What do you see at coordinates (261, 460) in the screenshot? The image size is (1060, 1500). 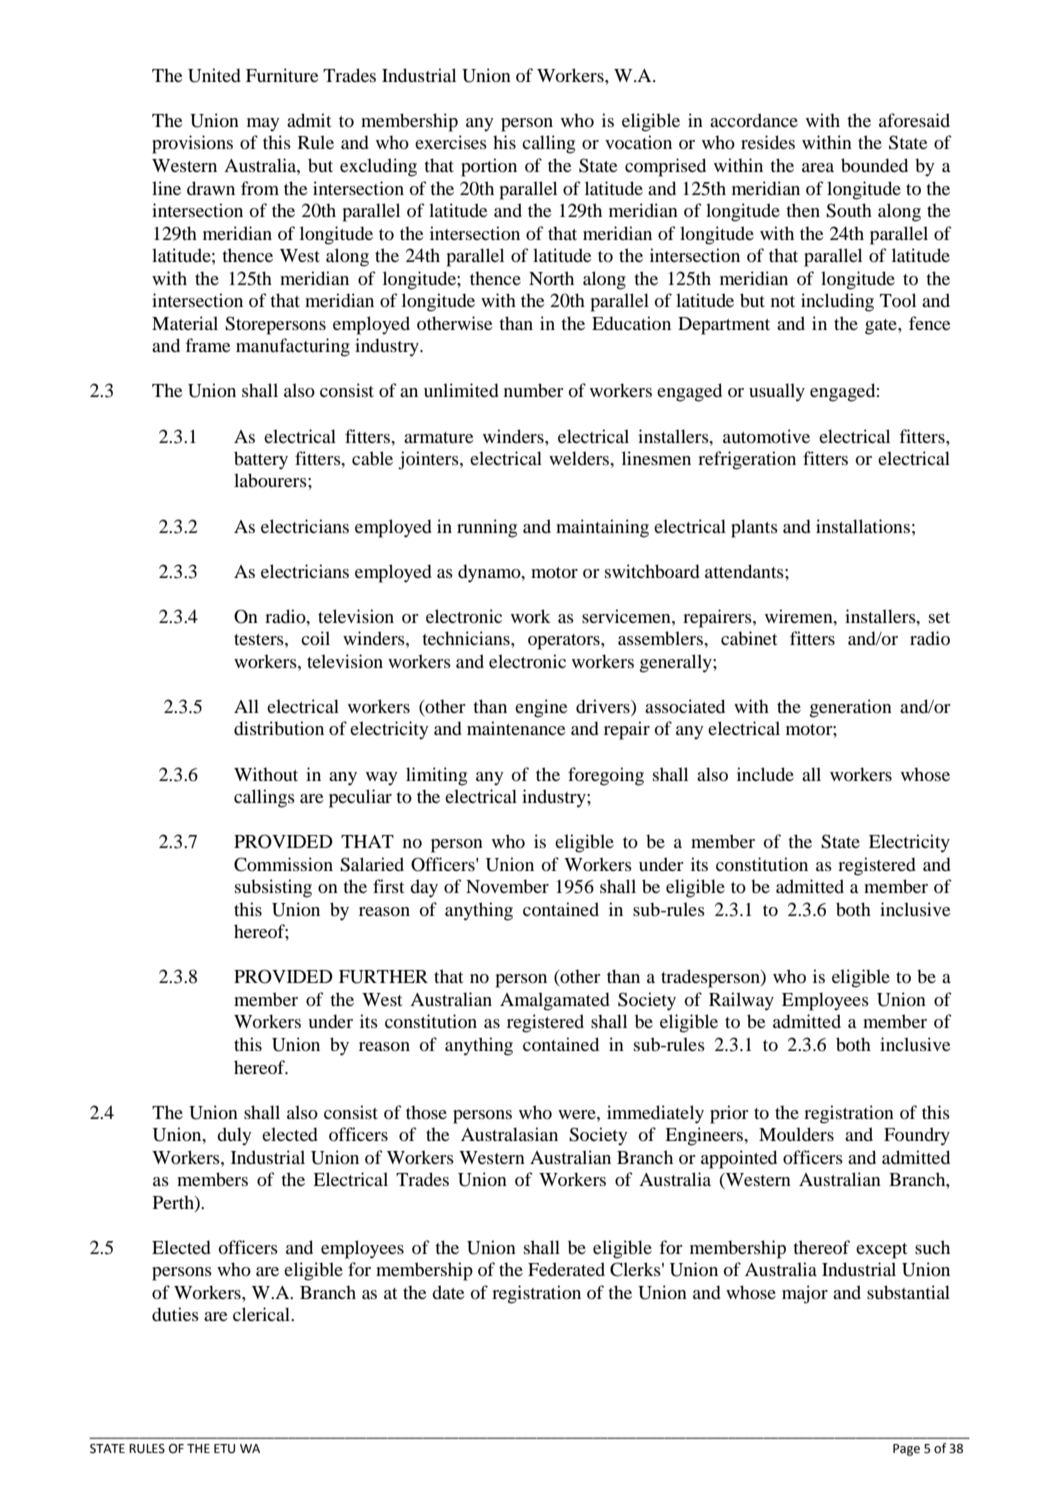 I see `battery` at bounding box center [261, 460].
